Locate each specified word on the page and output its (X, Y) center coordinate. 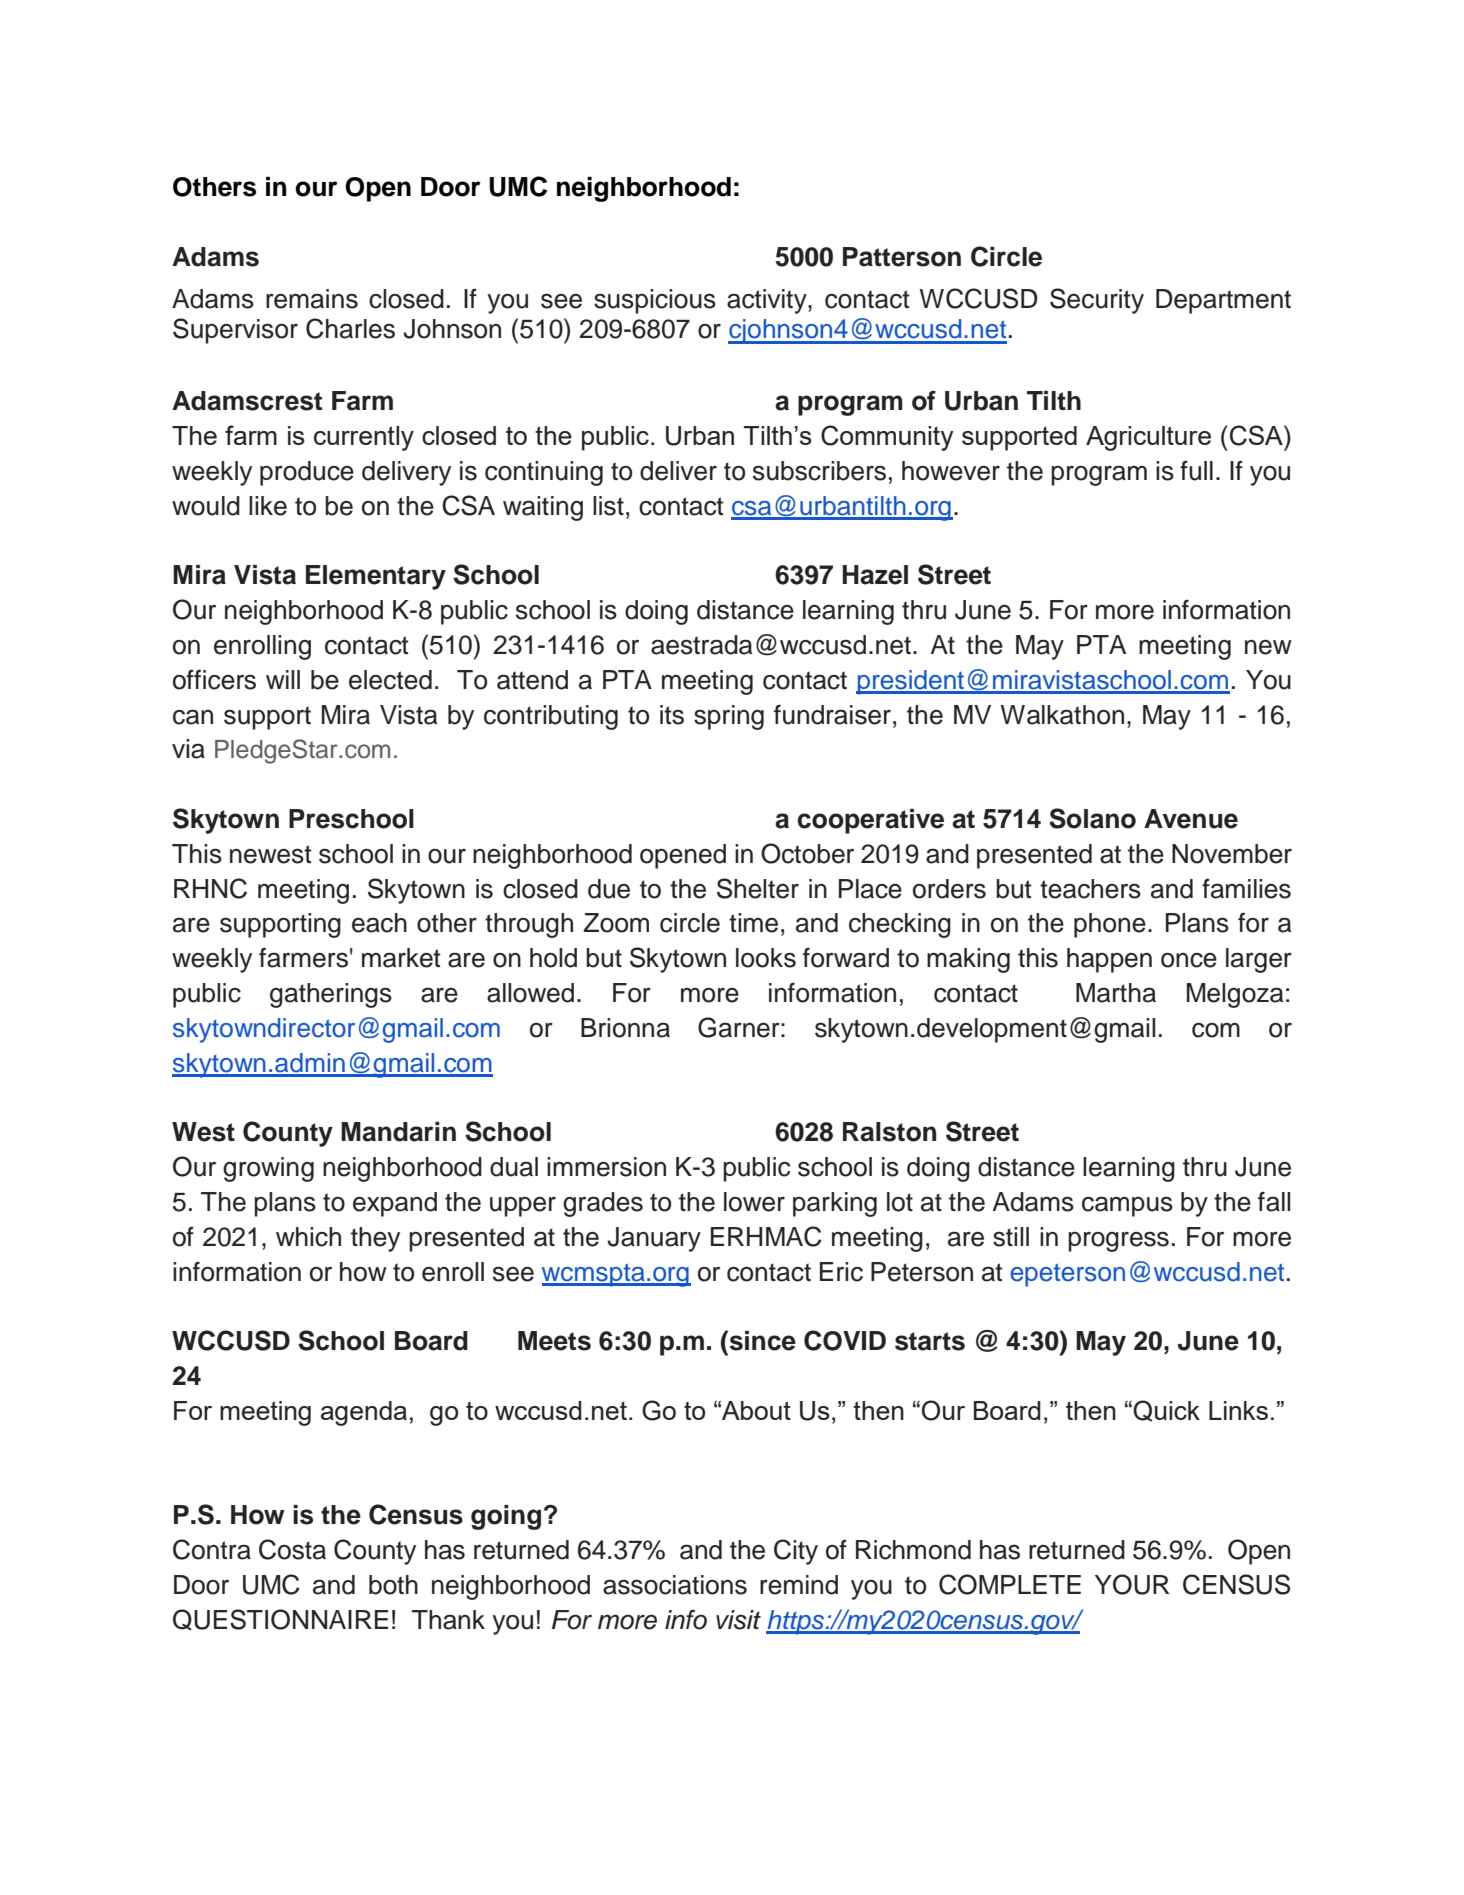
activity (768, 301)
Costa (292, 1549)
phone (1110, 925)
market (401, 958)
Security (1097, 301)
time (753, 923)
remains (312, 299)
